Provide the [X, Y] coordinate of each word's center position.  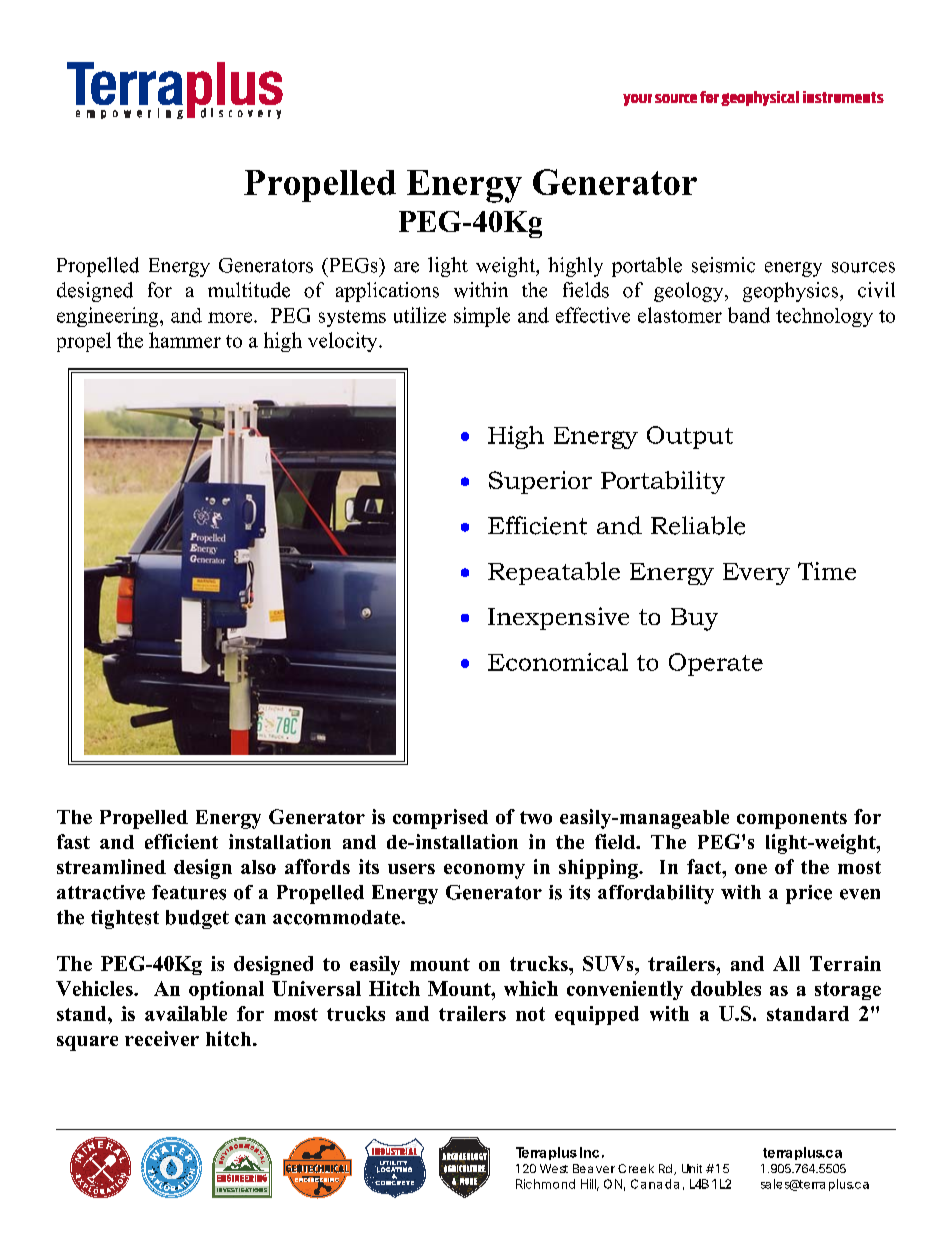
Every [756, 574]
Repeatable [554, 573]
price [809, 894]
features [189, 892]
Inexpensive [558, 618]
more [230, 317]
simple [482, 317]
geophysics [792, 292]
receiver [162, 1038]
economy [484, 871]
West [554, 1168]
